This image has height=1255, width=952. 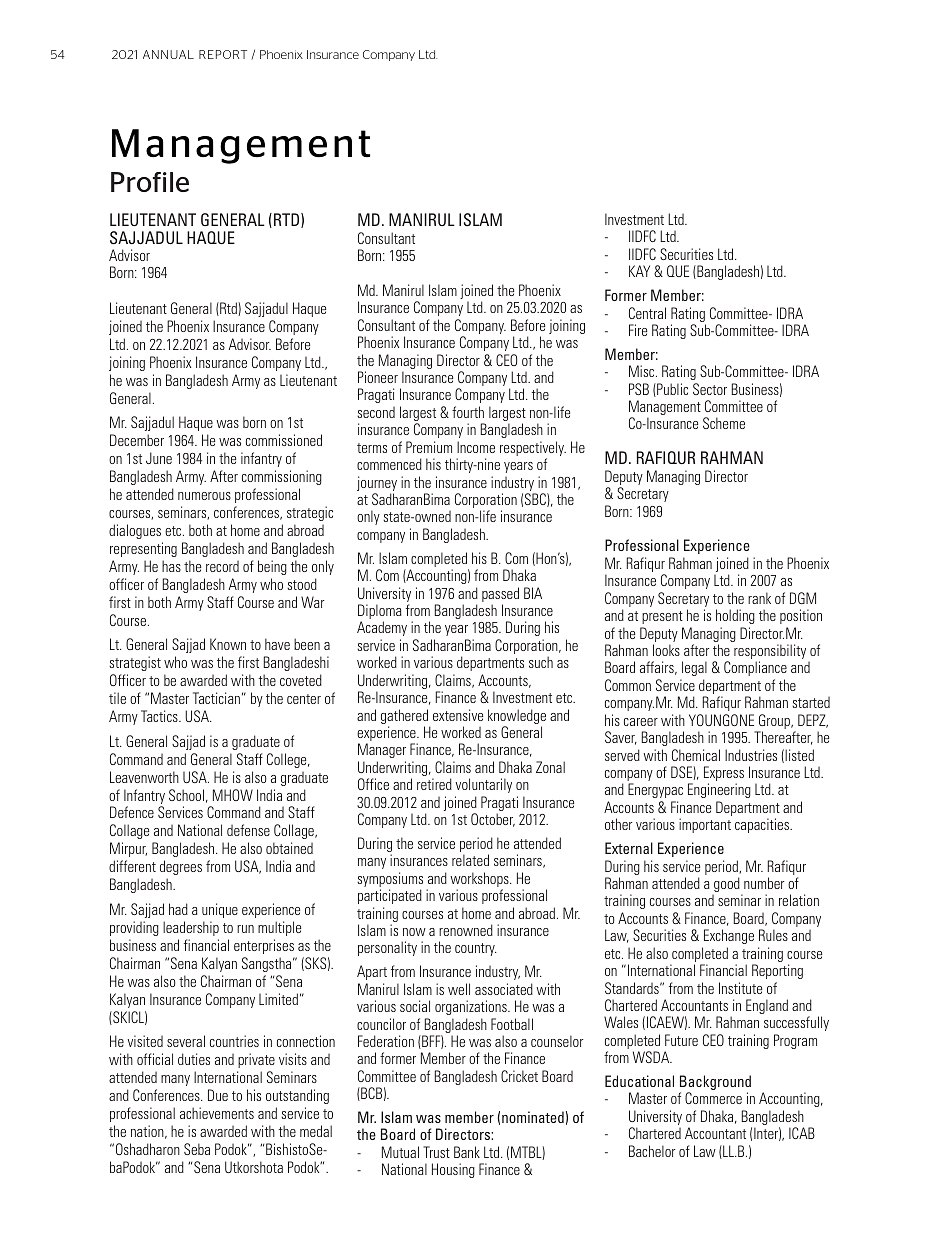 What do you see at coordinates (467, 1152) in the image?
I see `Bank` at bounding box center [467, 1152].
